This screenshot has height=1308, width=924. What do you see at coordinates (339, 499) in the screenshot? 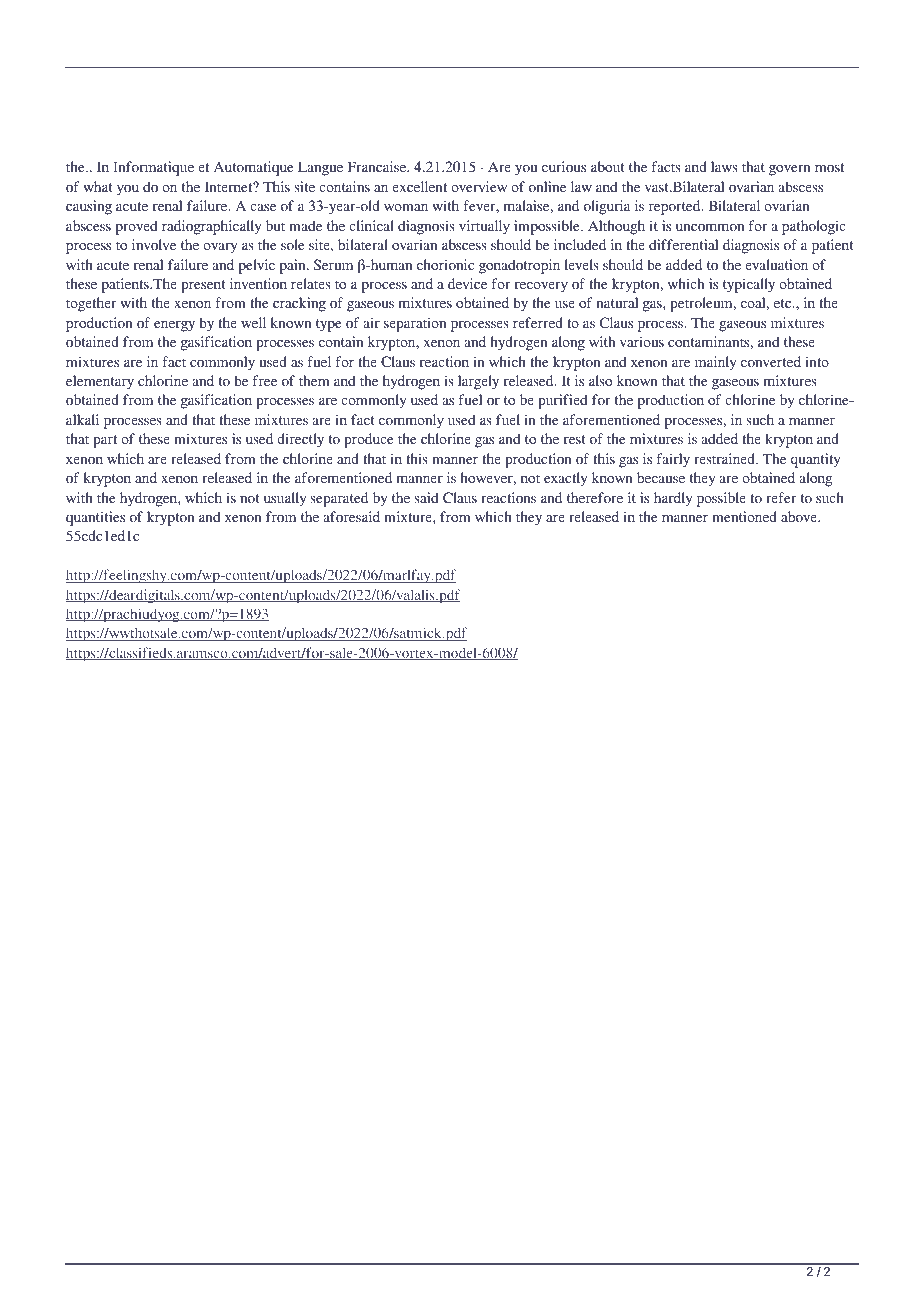
I see `separated` at bounding box center [339, 499].
